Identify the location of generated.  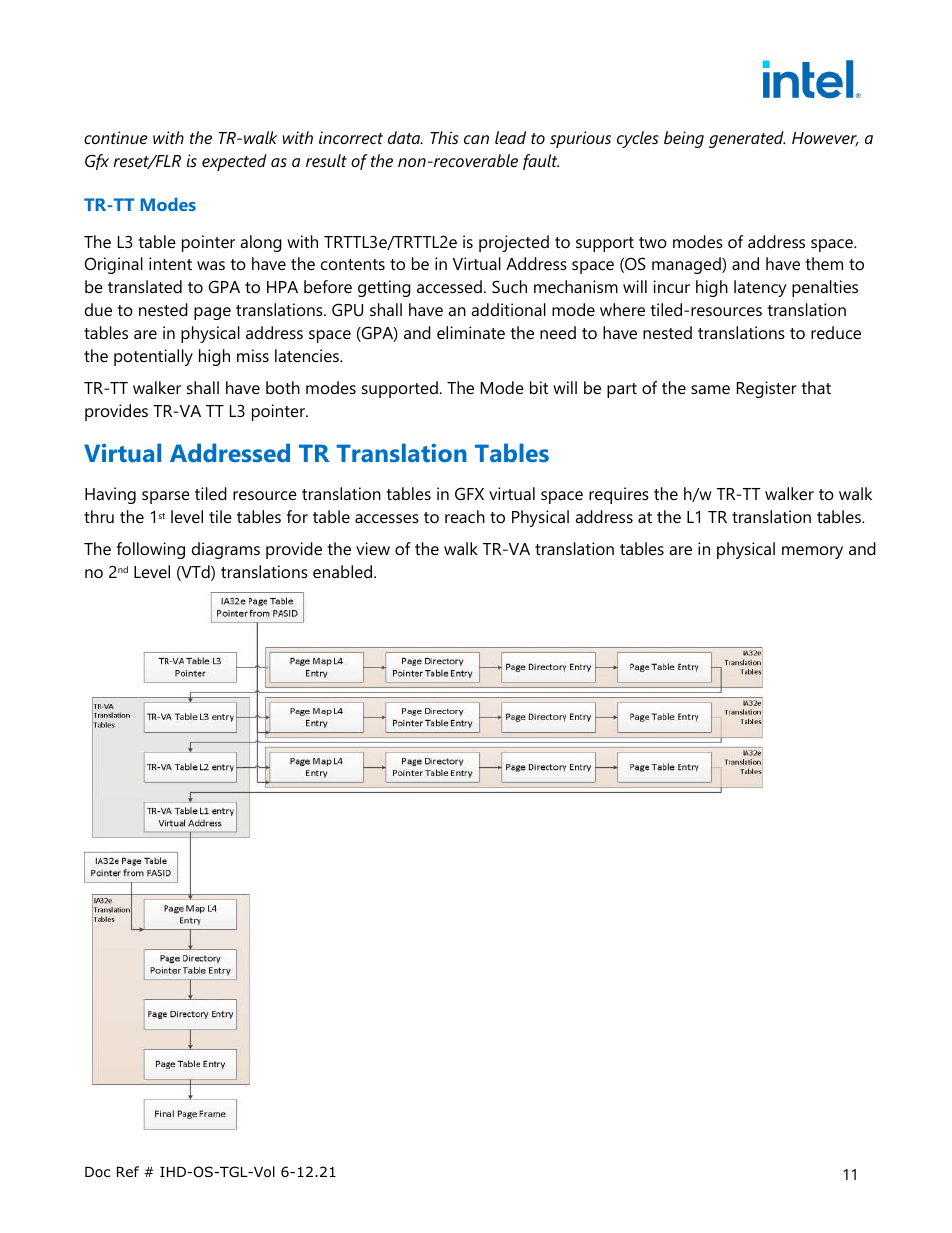
(747, 139).
